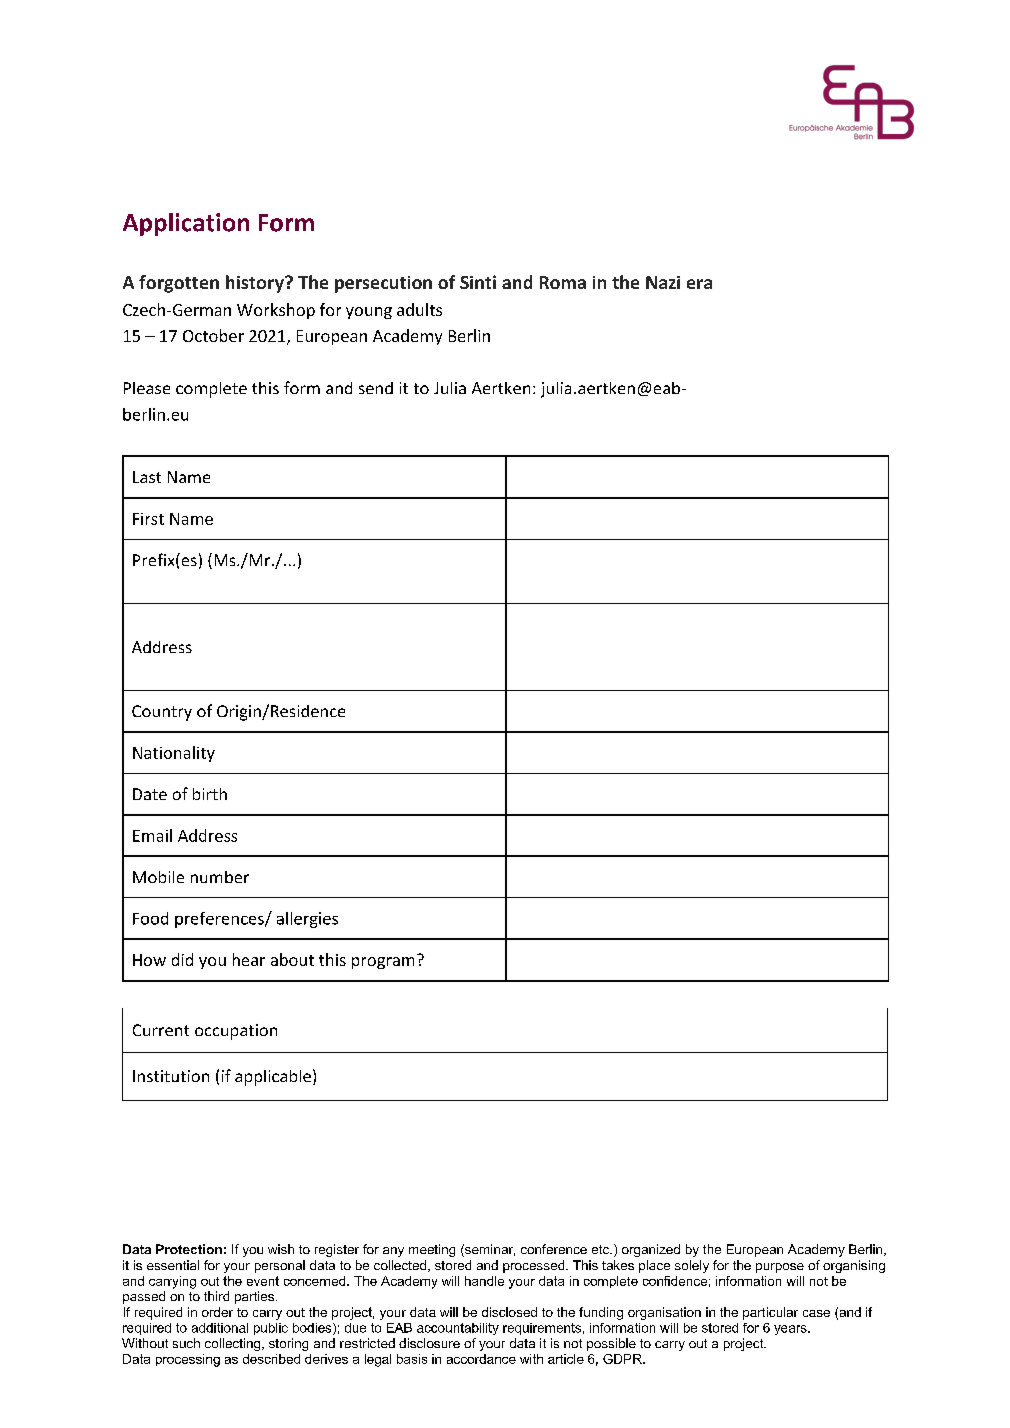 This screenshot has width=1010, height=1428. Describe the element at coordinates (256, 284) in the screenshot. I see `history` at that location.
